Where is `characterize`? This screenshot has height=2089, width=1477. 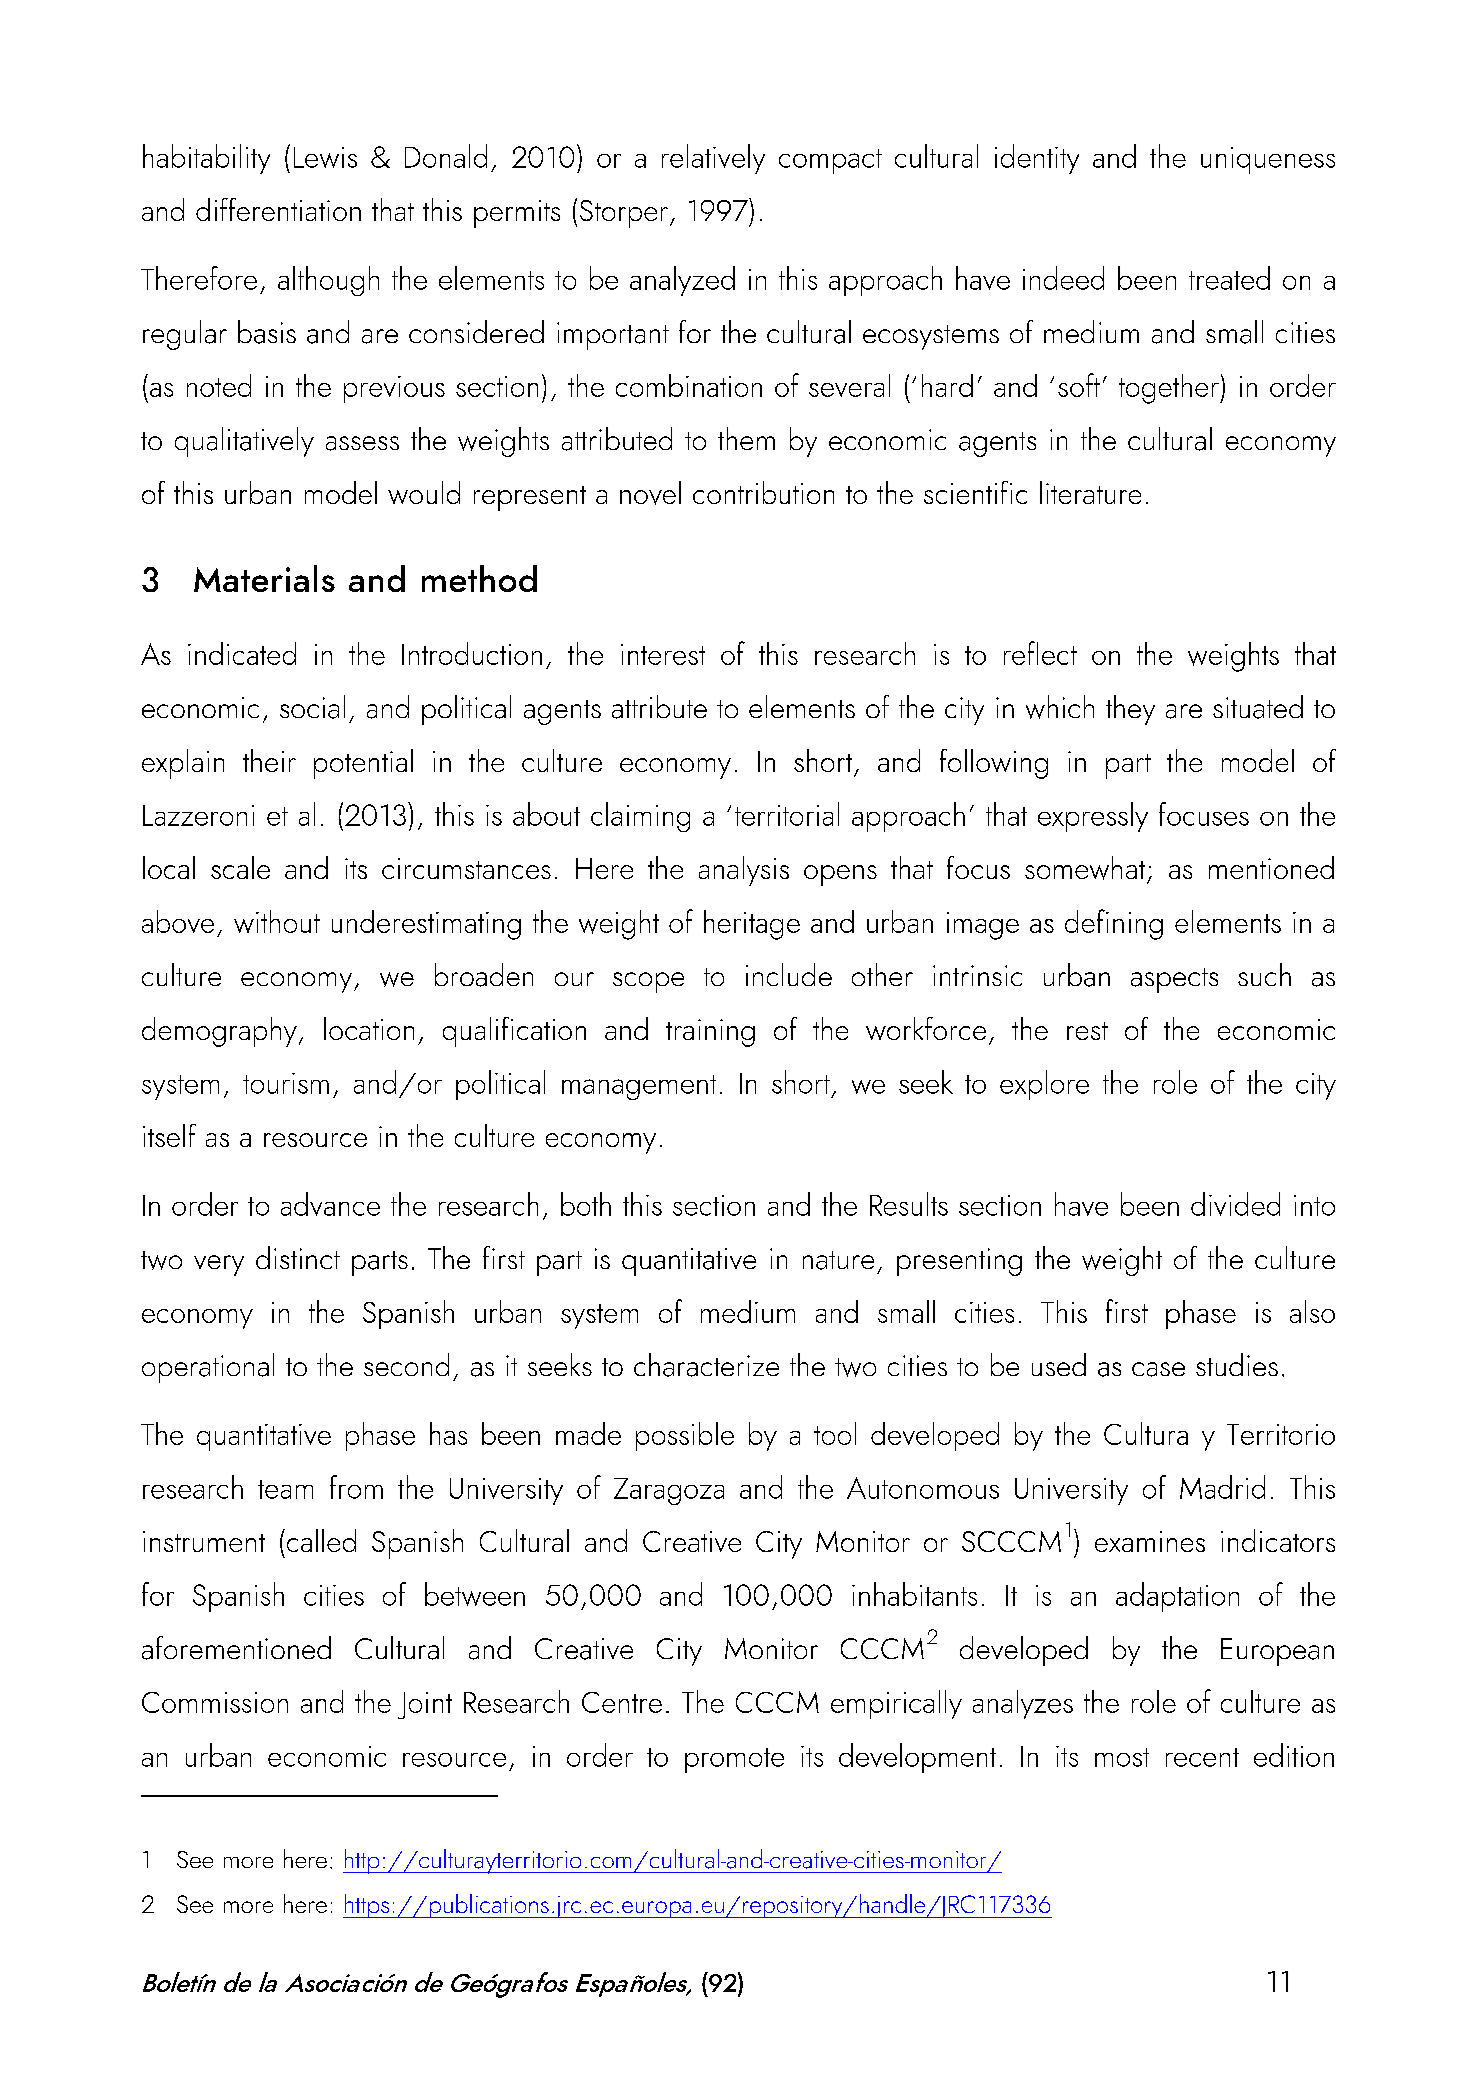 characterize is located at coordinates (706, 1365).
